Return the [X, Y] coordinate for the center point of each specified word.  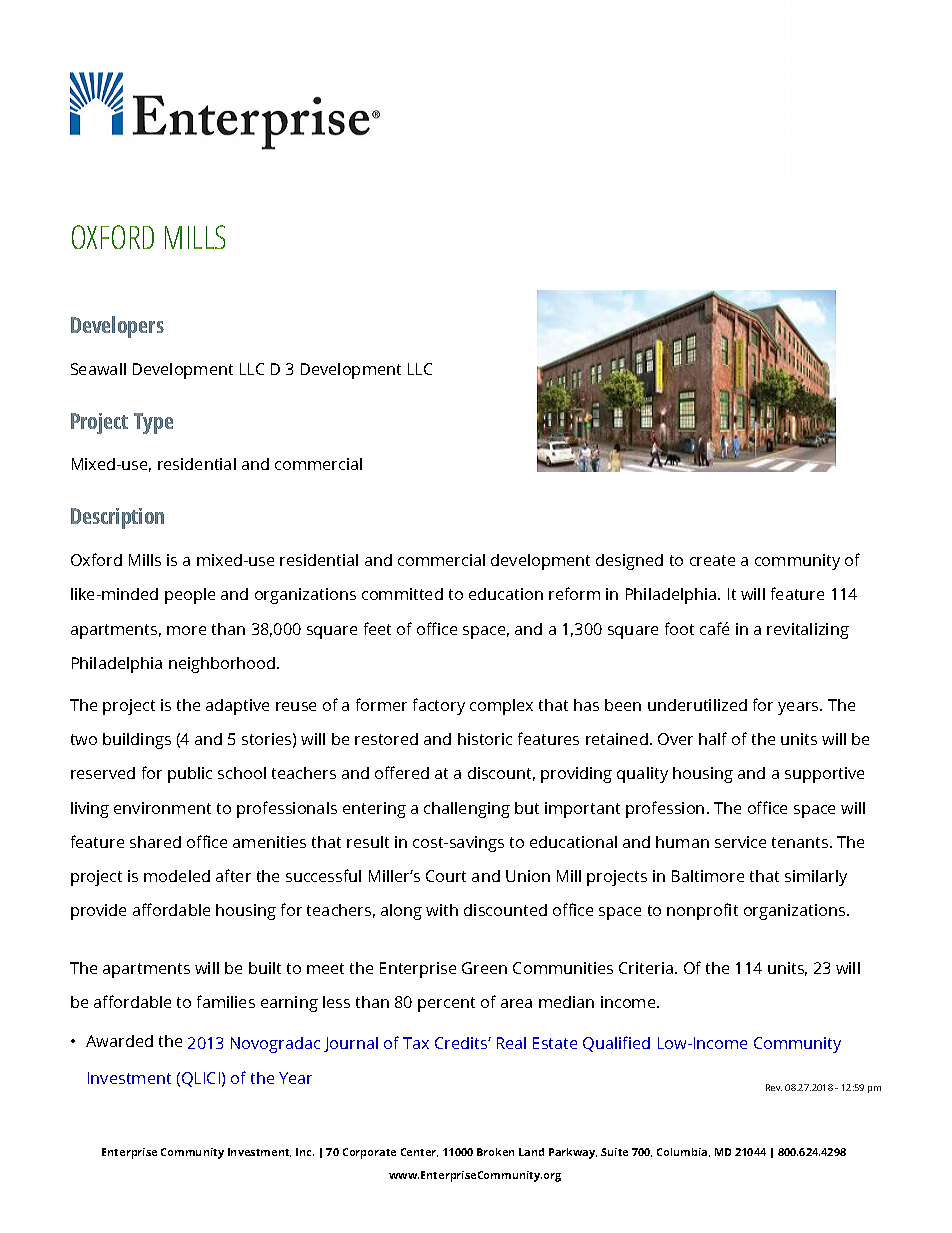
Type [153, 423]
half [713, 738]
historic [485, 739]
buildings [137, 741]
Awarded [119, 1041]
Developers [117, 327]
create [712, 560]
